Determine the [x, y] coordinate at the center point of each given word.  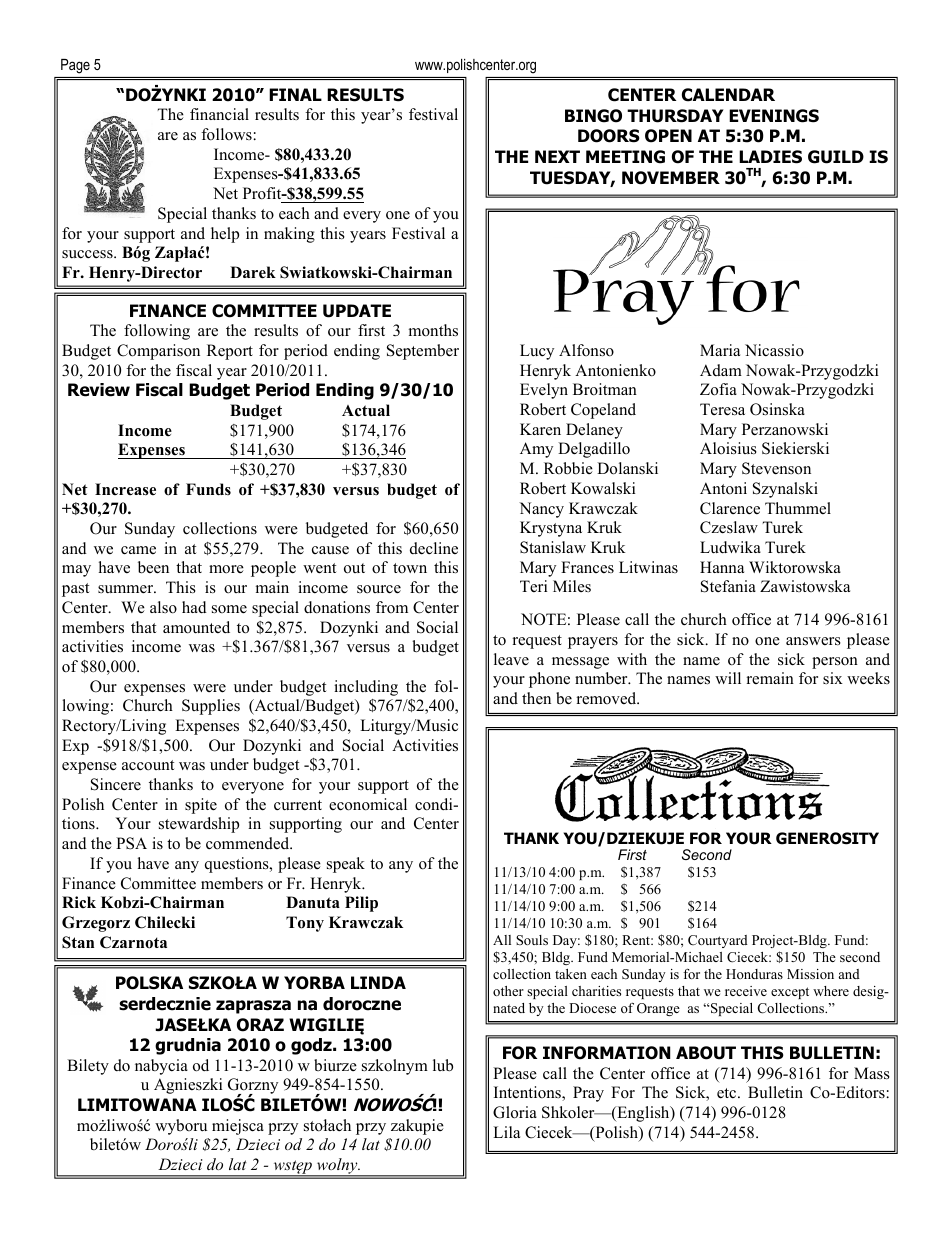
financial [219, 114]
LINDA [378, 982]
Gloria [515, 1112]
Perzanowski [785, 429]
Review [99, 390]
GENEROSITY [827, 838]
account [148, 765]
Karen [540, 429]
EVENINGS [774, 116]
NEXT [557, 156]
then [536, 698]
